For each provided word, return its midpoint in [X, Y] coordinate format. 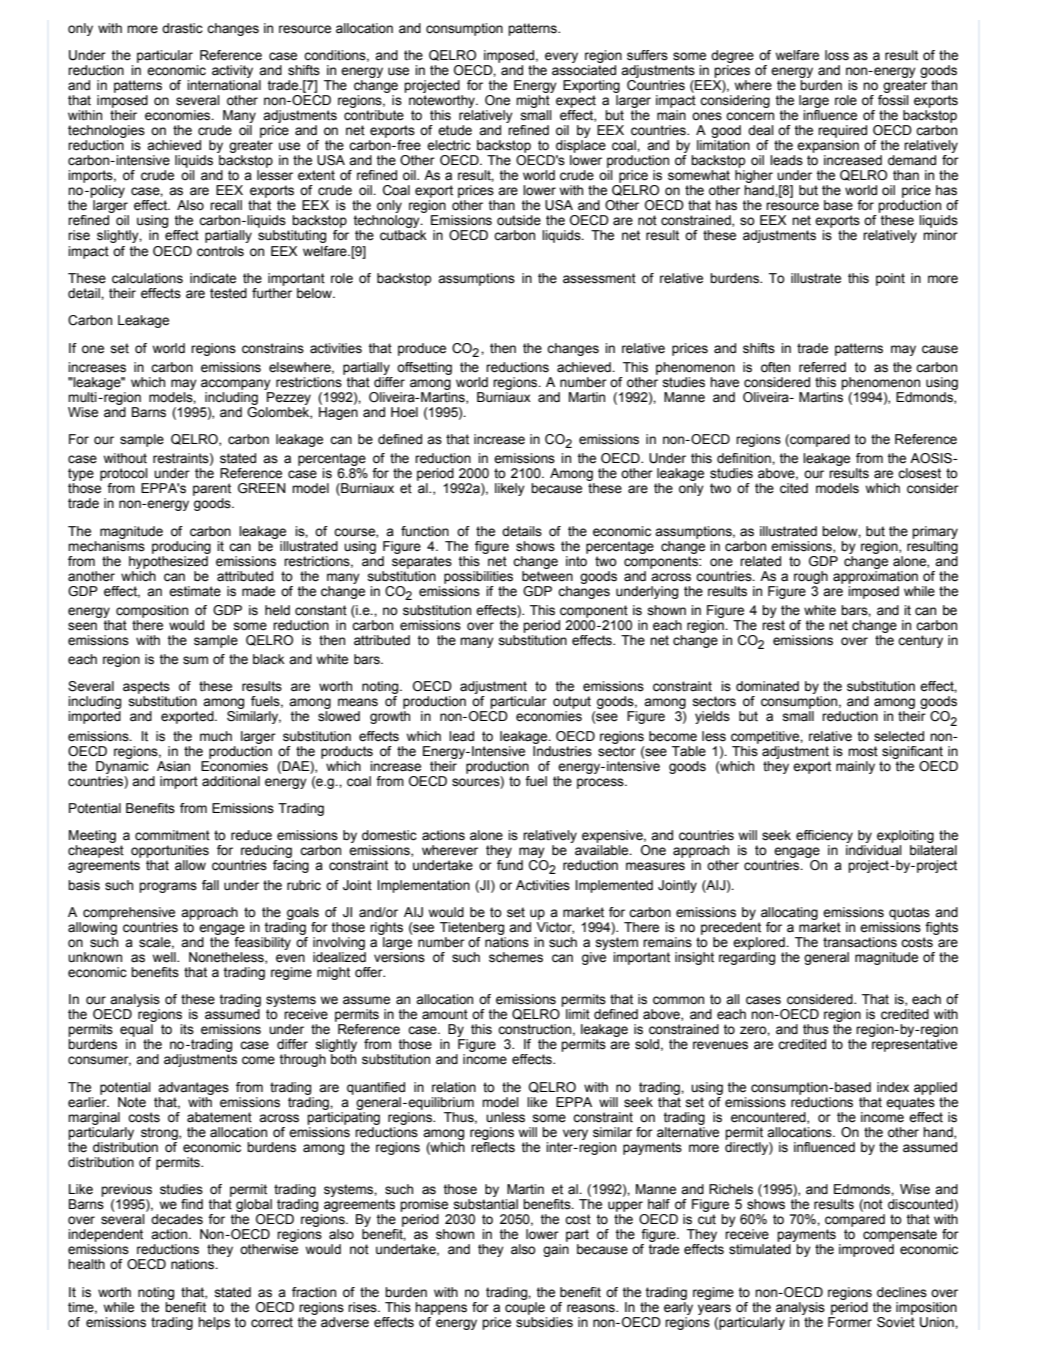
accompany [236, 384]
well [165, 957]
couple [525, 1307]
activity [232, 71]
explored [760, 943]
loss [837, 55]
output [572, 704]
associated [584, 70]
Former [850, 1322]
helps [214, 1323]
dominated [767, 686]
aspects [146, 689]
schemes [516, 957]
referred [822, 367]
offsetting [424, 368]
